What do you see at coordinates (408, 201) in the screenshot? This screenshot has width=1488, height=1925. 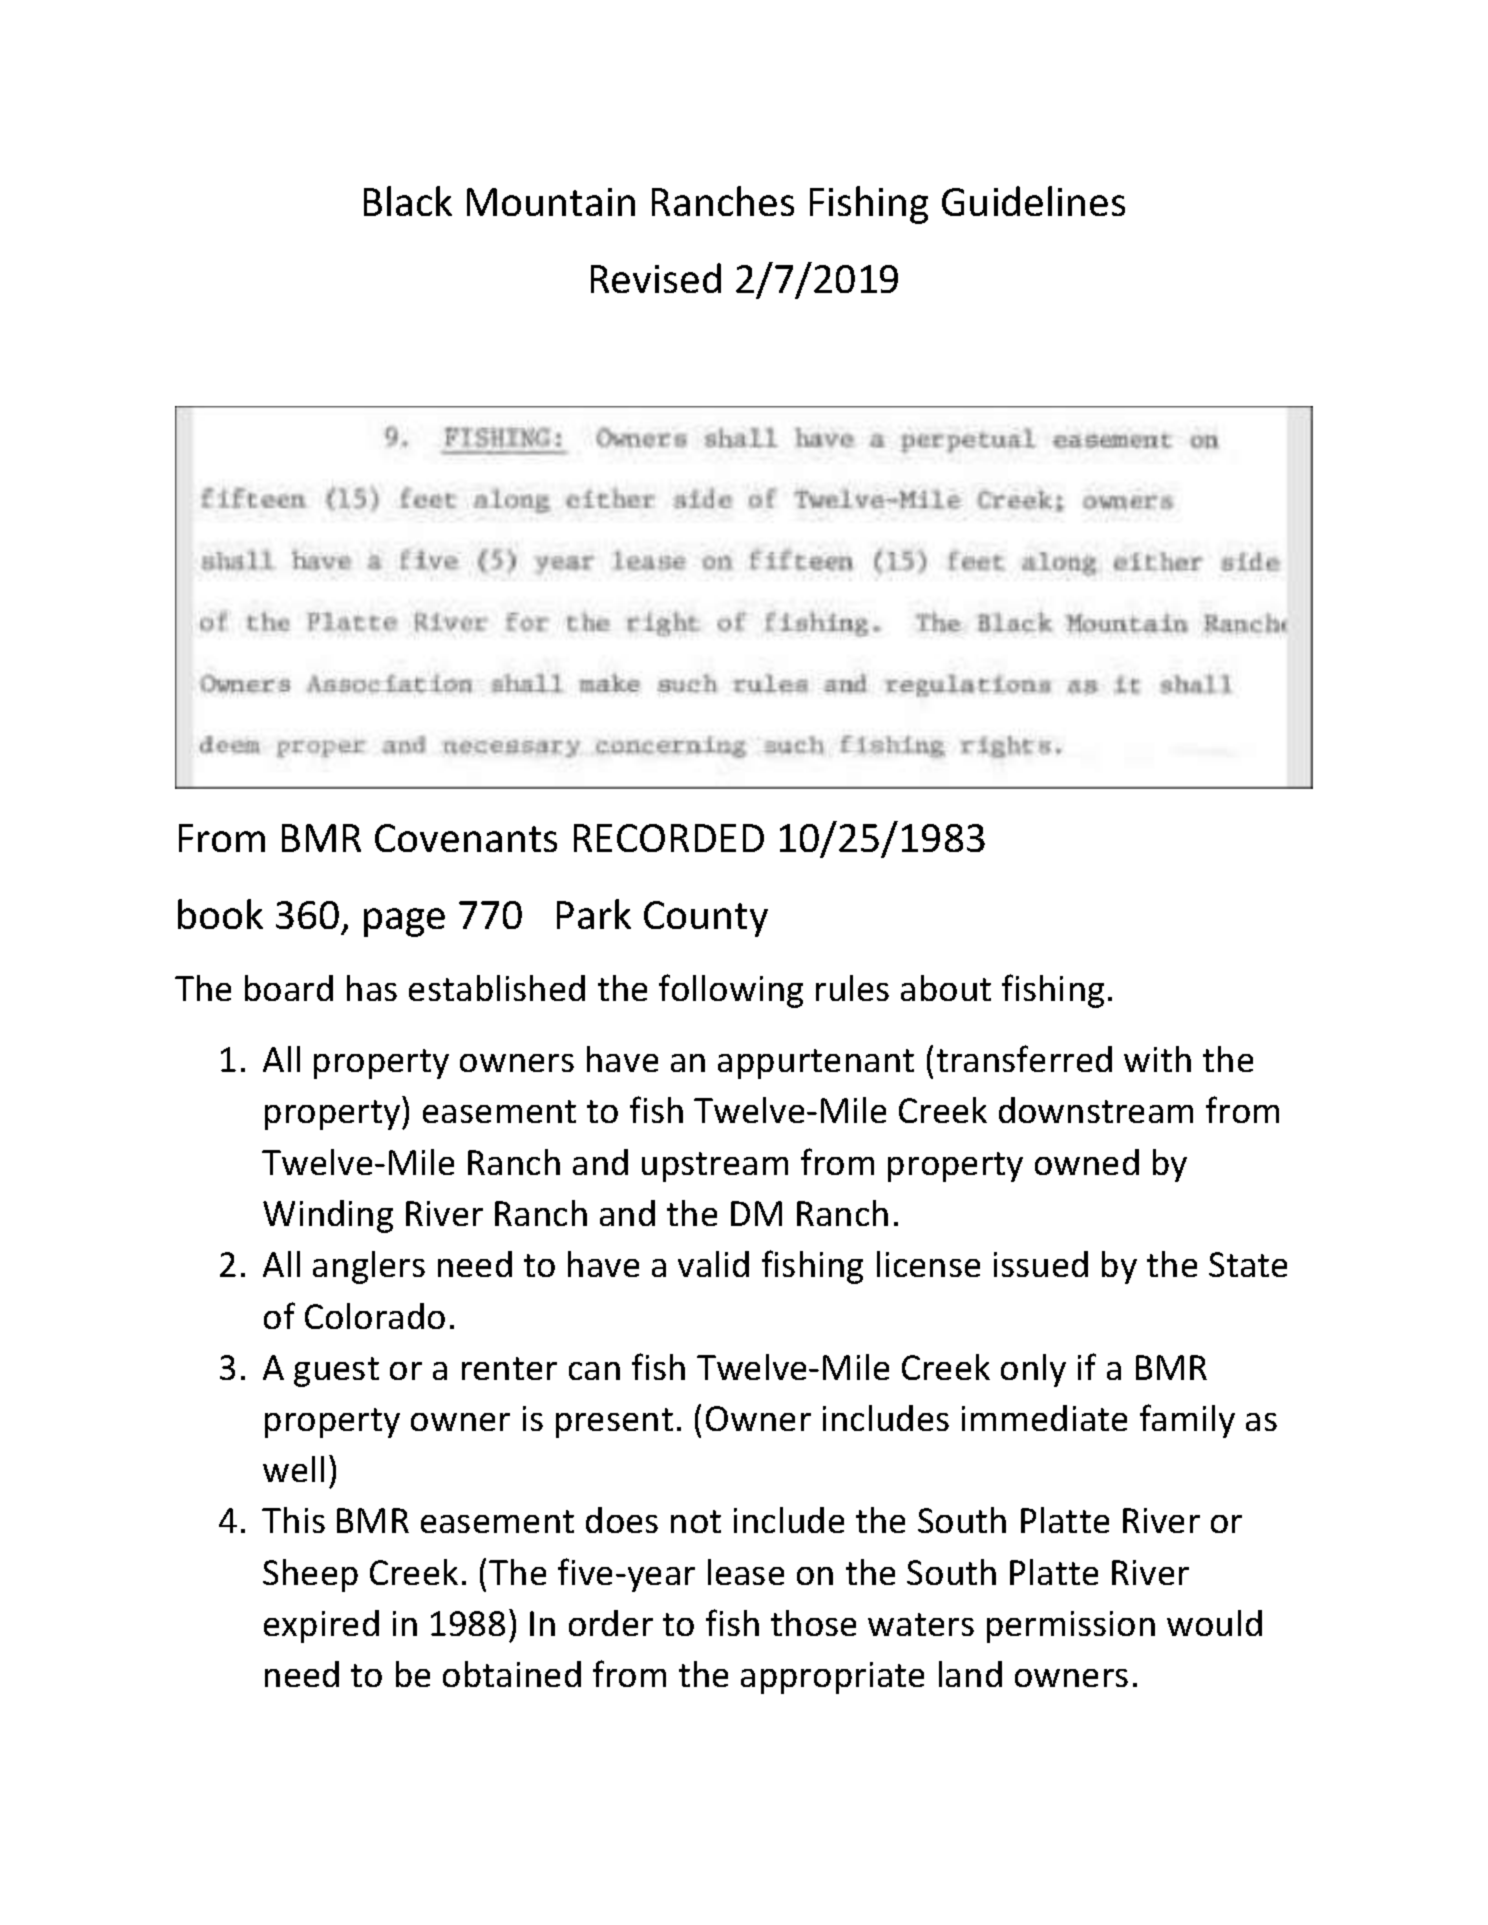 I see `Black` at bounding box center [408, 201].
